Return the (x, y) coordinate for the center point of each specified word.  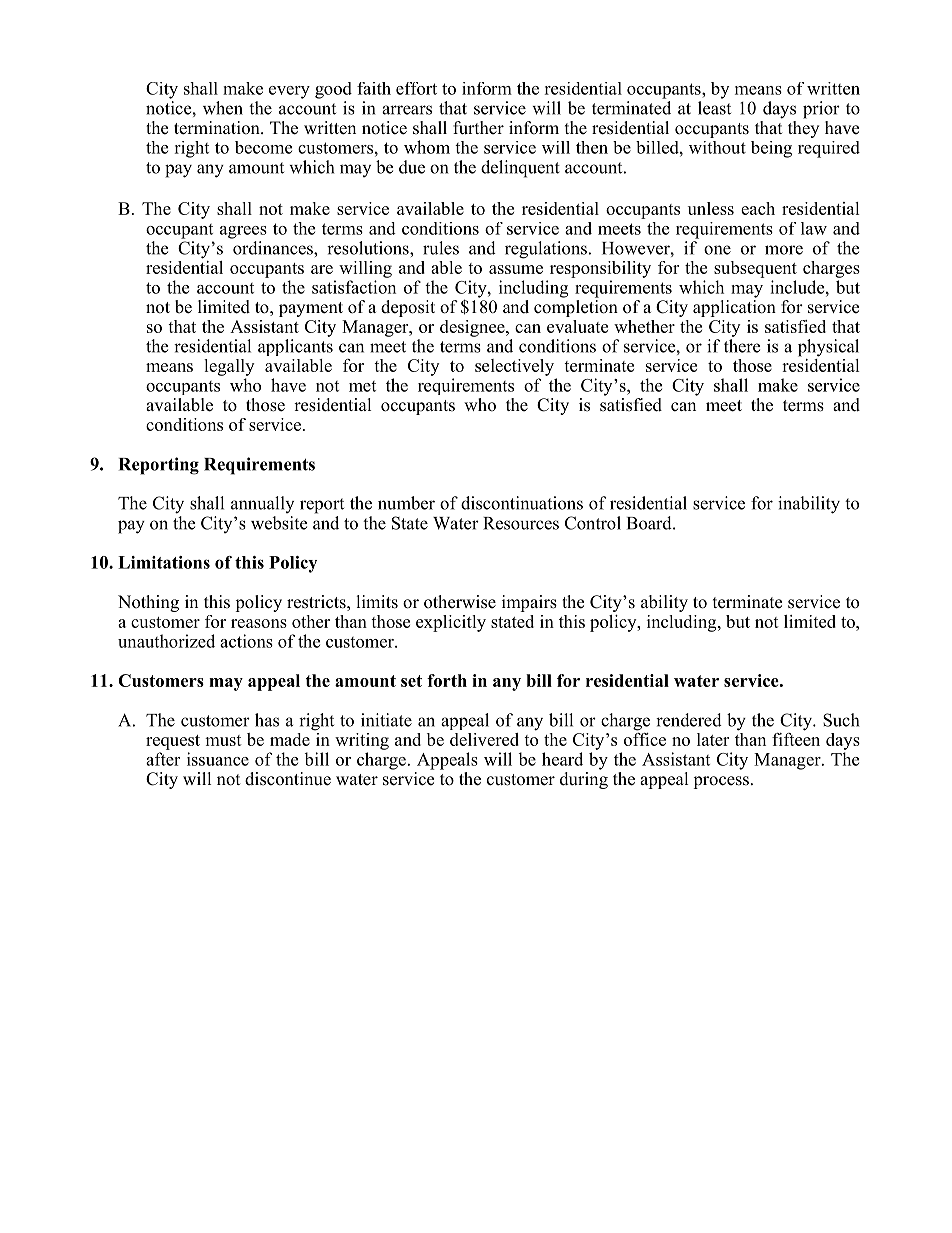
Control (593, 523)
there (742, 346)
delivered (484, 739)
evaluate (577, 326)
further (478, 128)
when (223, 108)
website (279, 523)
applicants (295, 347)
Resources (521, 523)
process (721, 782)
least (714, 108)
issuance (218, 759)
